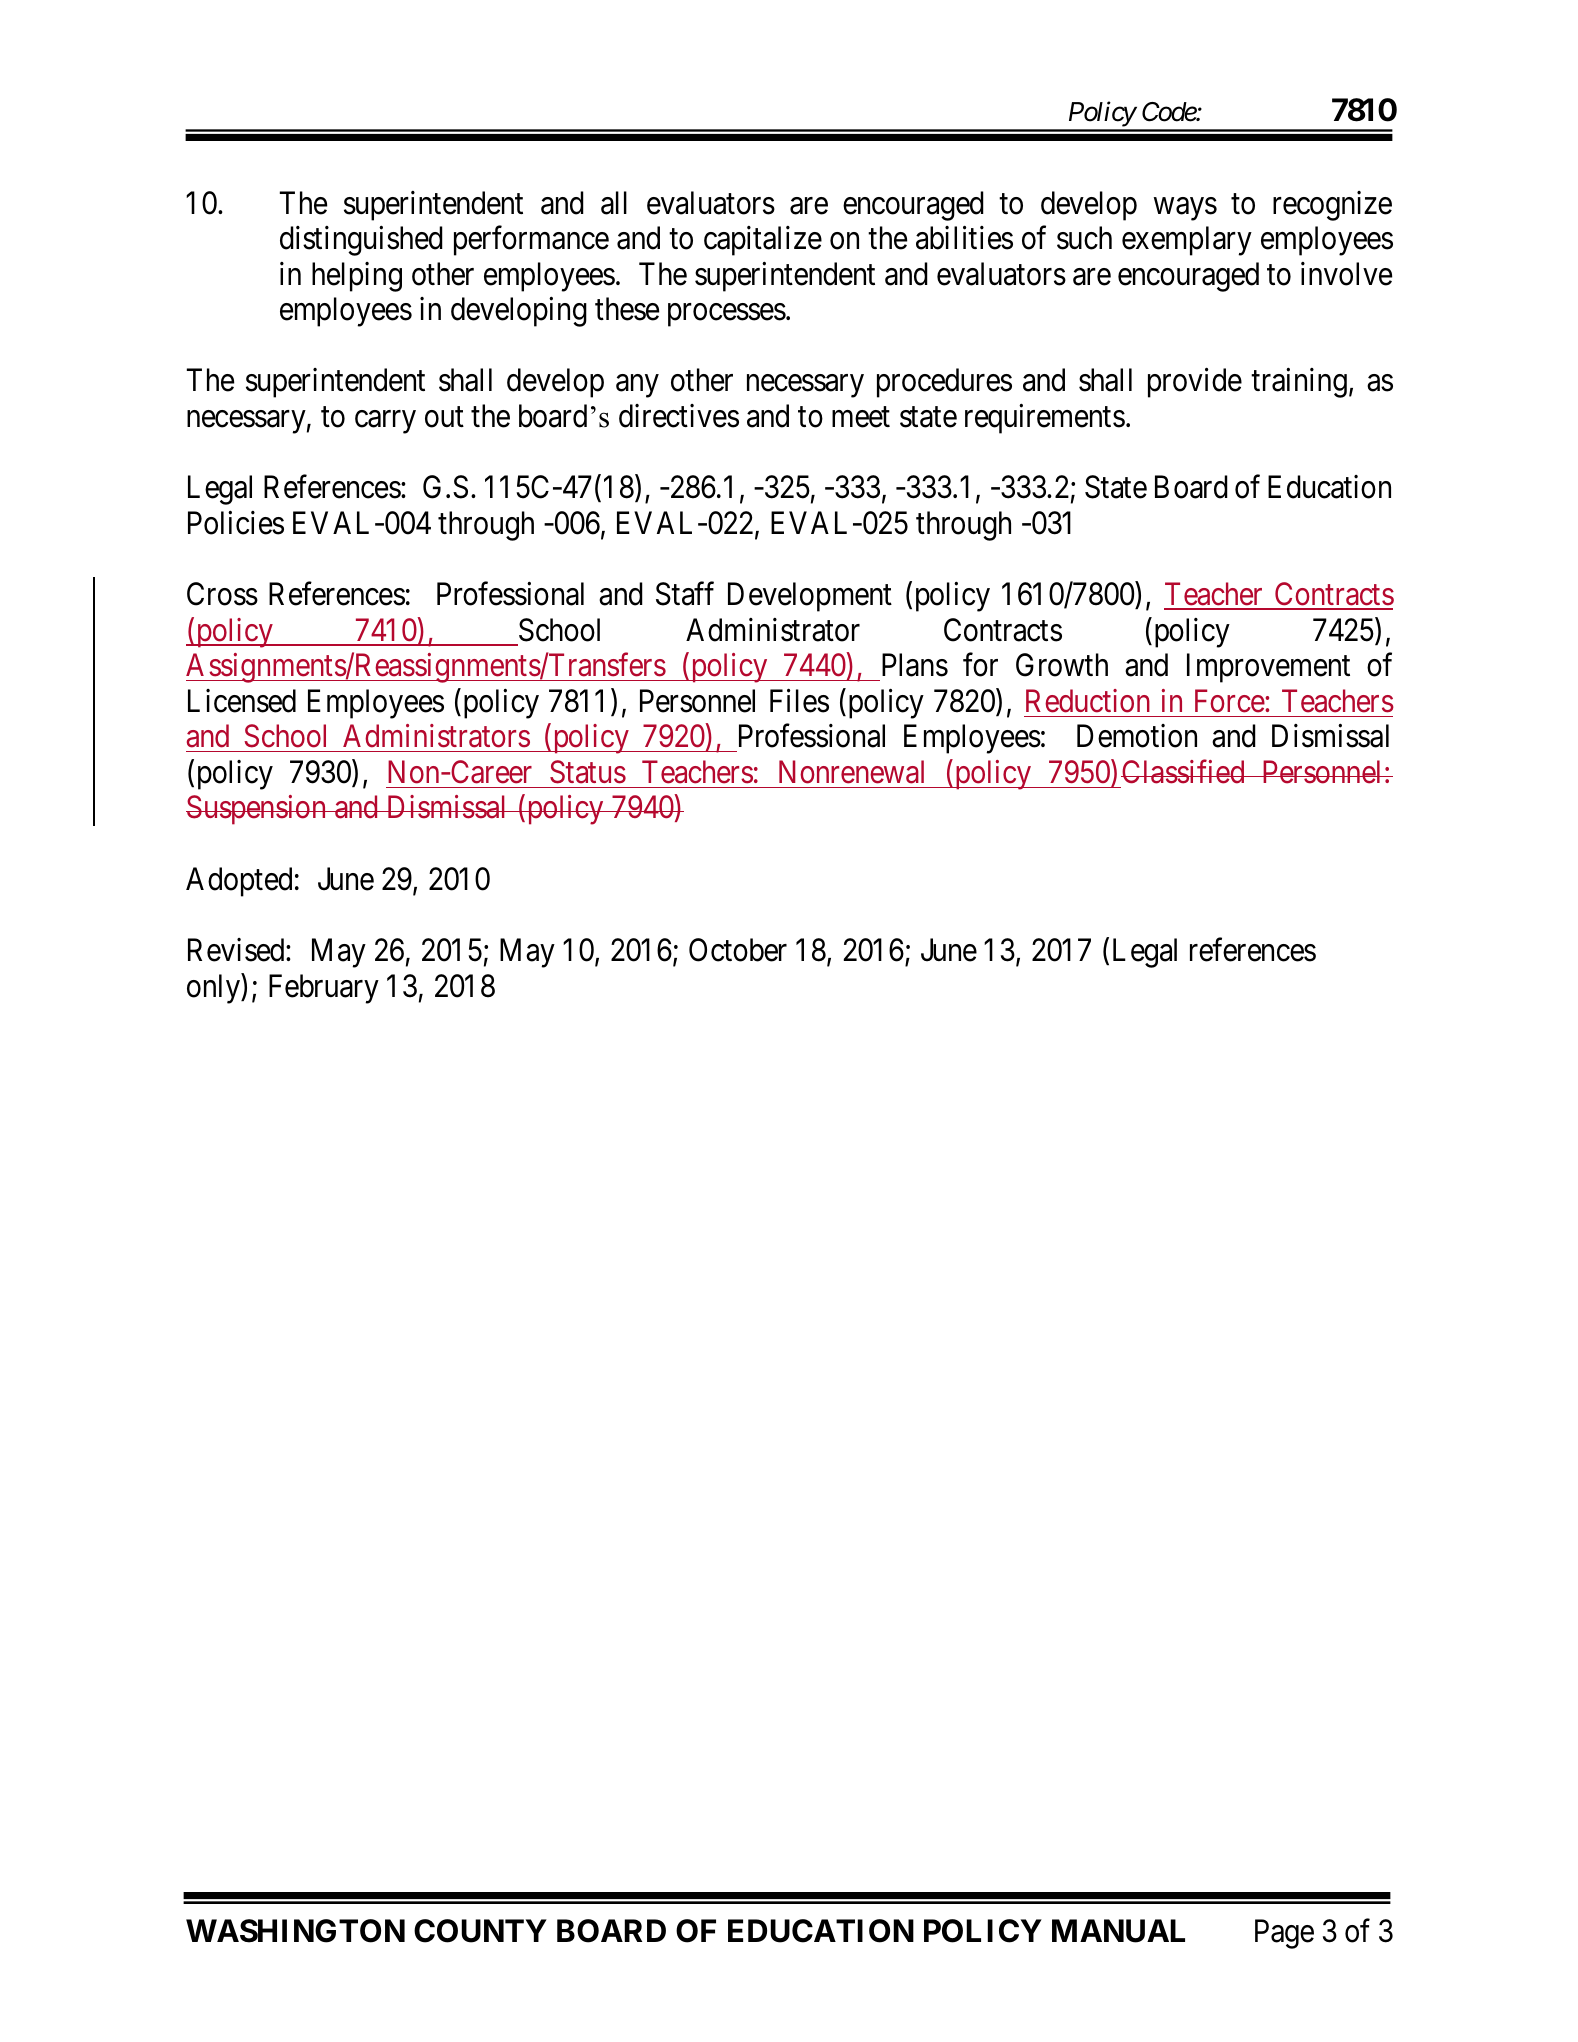 The width and height of the page is (1578, 2042). What do you see at coordinates (763, 241) in the page?
I see `capitalize` at bounding box center [763, 241].
